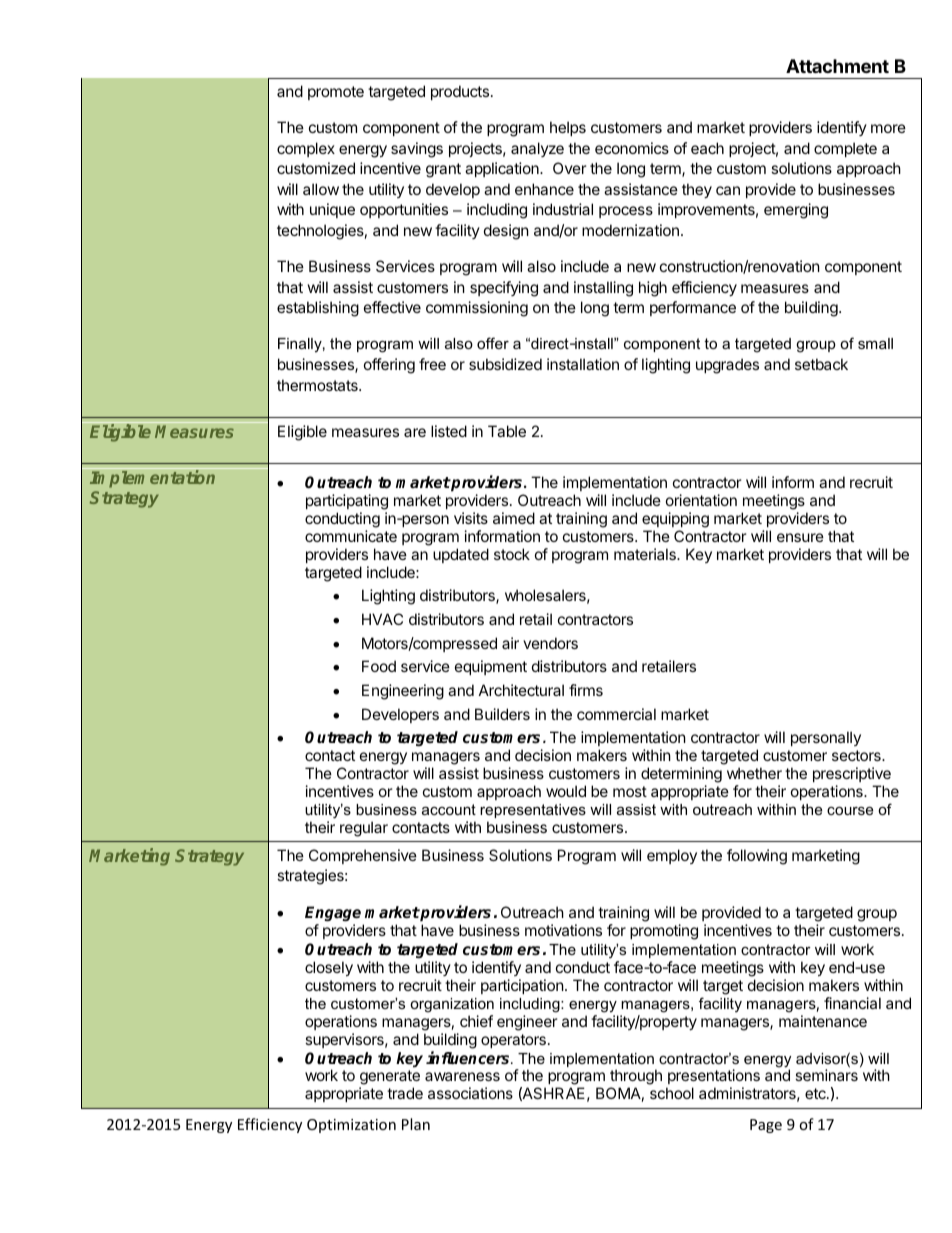  I want to click on Comprehensive, so click(363, 856).
